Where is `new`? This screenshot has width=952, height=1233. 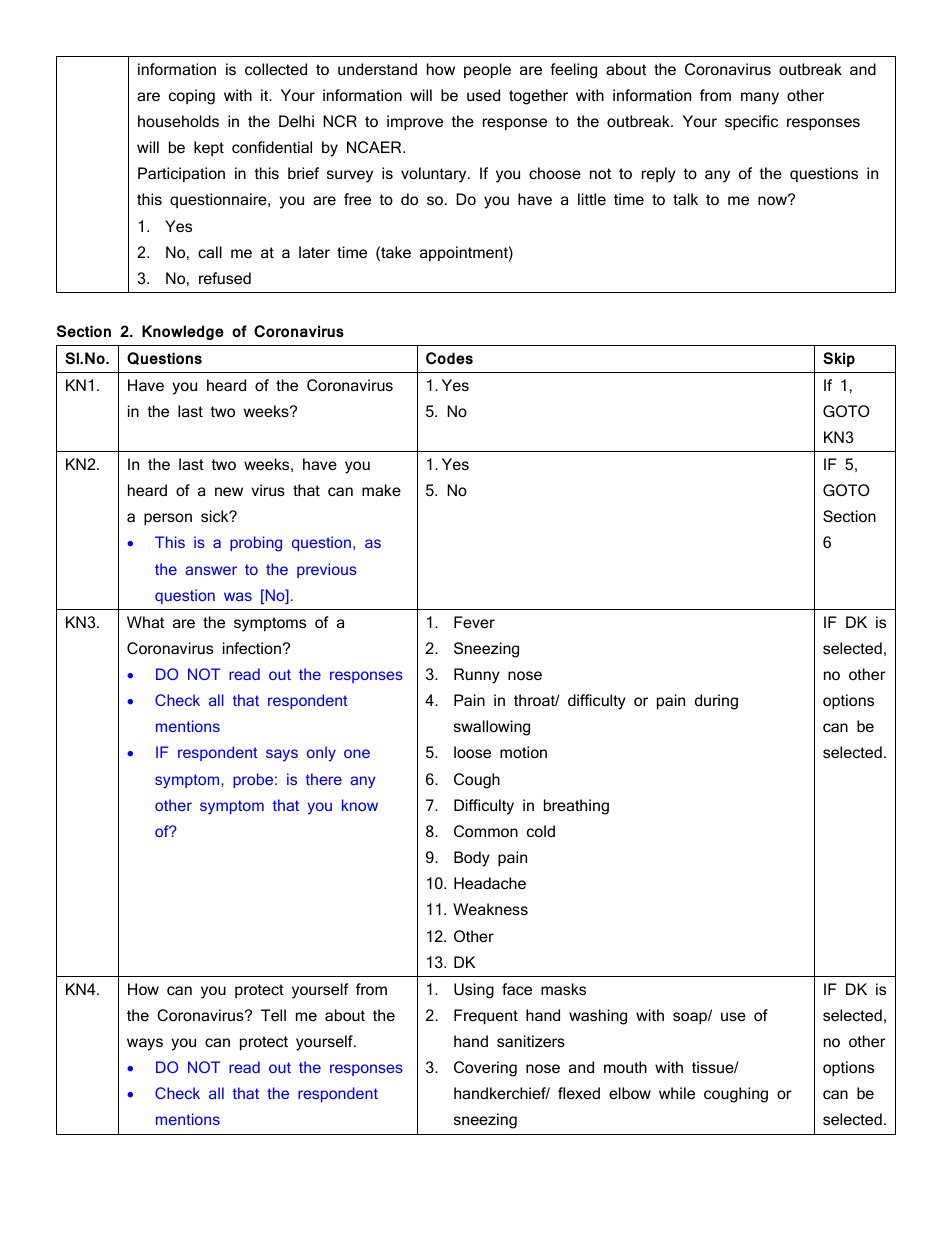
new is located at coordinates (229, 491).
